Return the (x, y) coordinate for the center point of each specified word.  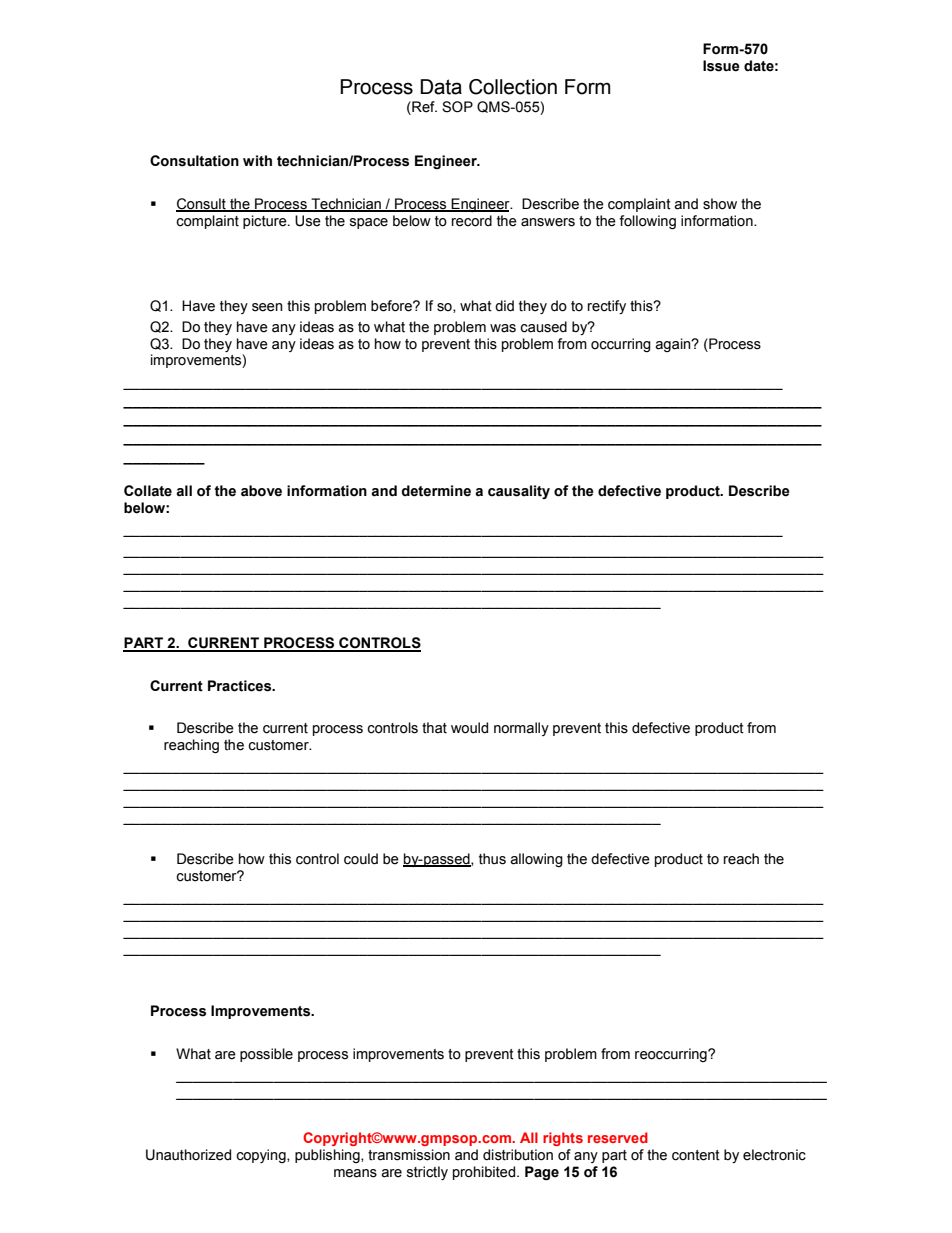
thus (492, 859)
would (469, 728)
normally (521, 729)
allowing (536, 860)
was (503, 328)
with (257, 161)
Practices (241, 686)
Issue (721, 66)
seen (267, 307)
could (361, 859)
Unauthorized (188, 1155)
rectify (607, 307)
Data (441, 87)
